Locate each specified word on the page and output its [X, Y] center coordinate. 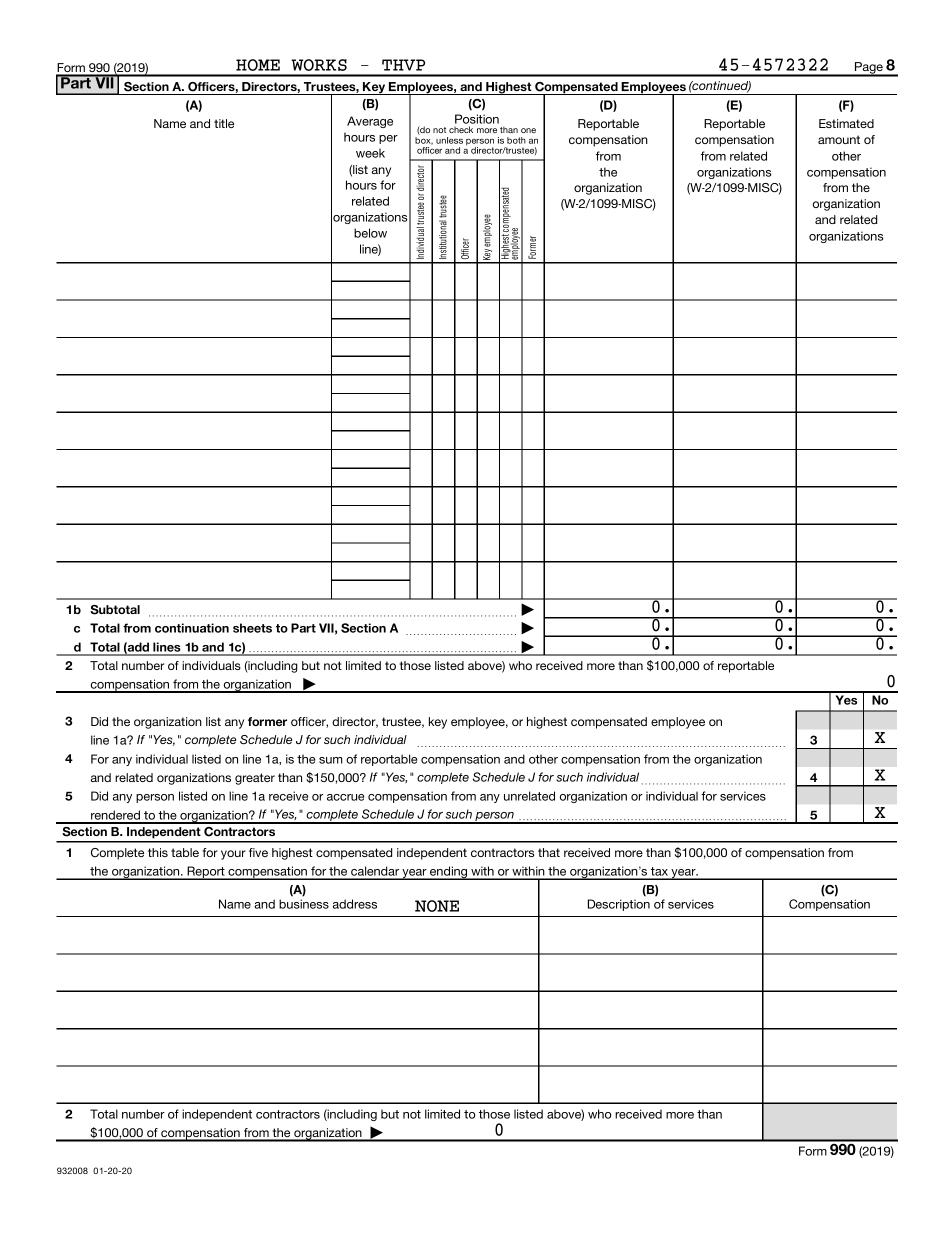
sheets [252, 628]
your [233, 855]
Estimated [846, 123]
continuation [192, 628]
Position [477, 119]
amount [839, 139]
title [224, 123]
